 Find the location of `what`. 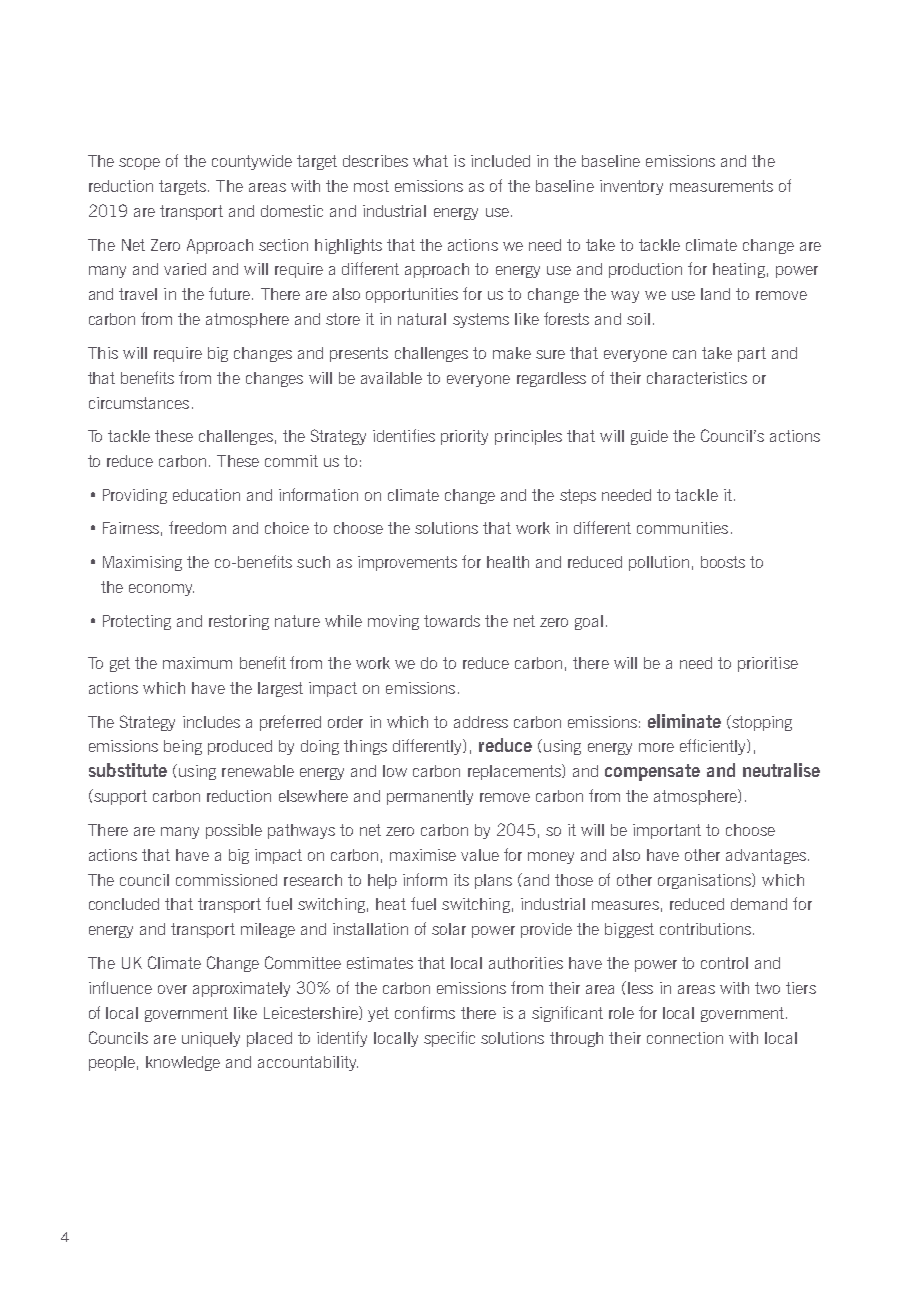

what is located at coordinates (430, 161).
